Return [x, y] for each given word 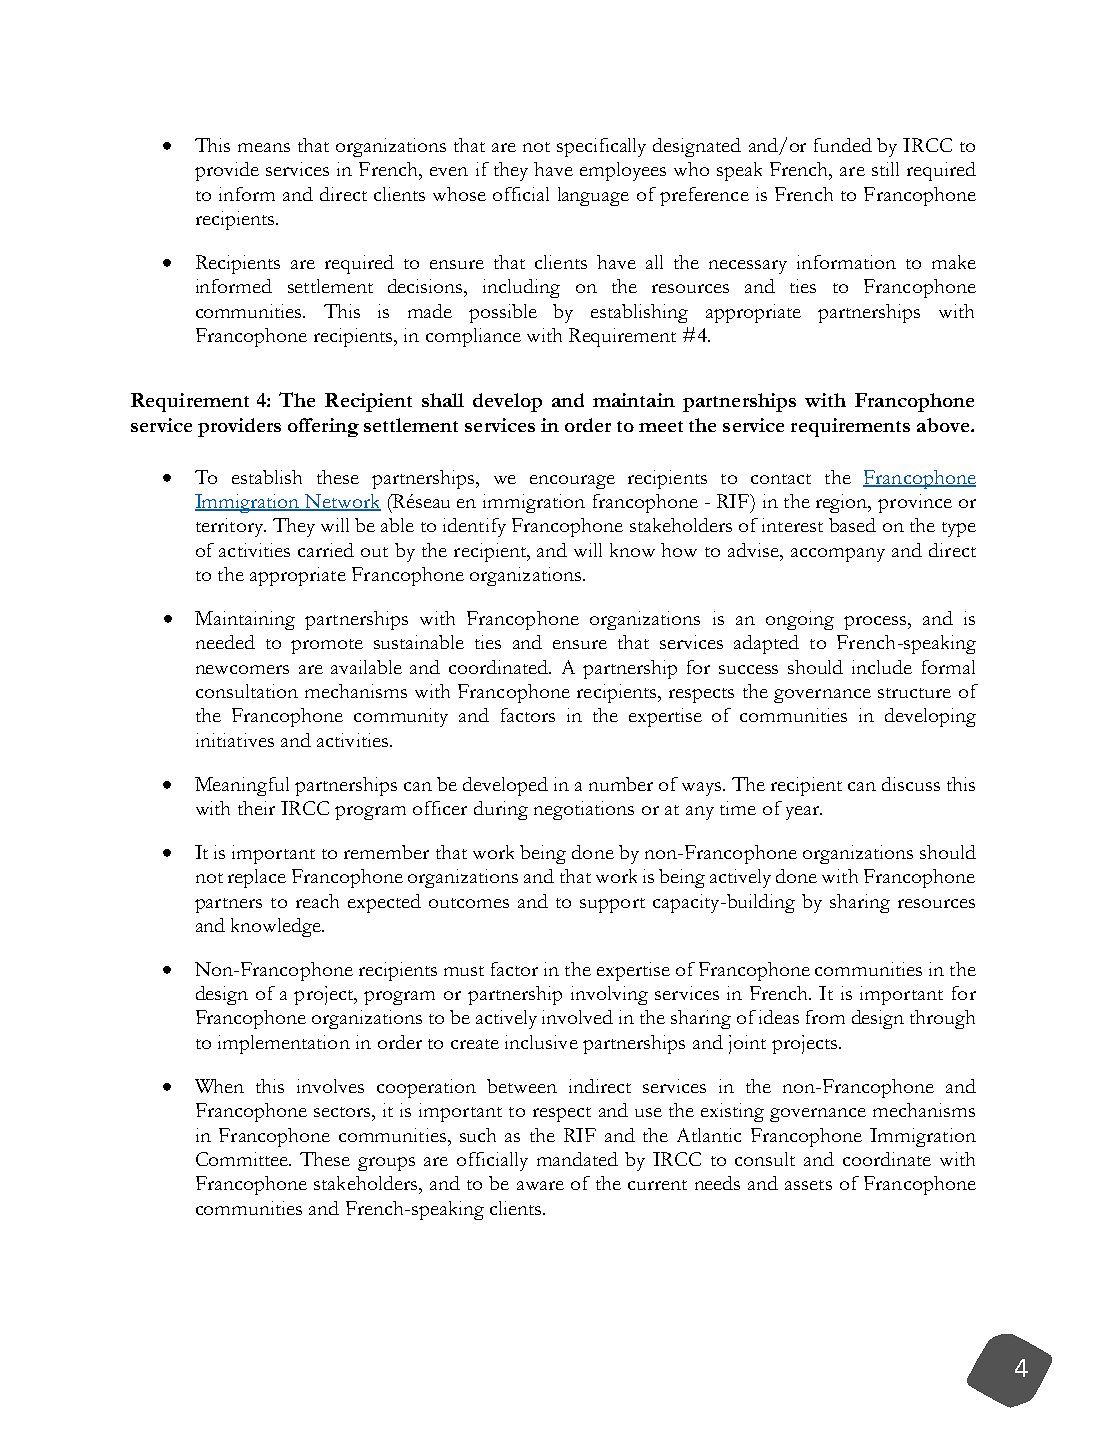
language [593, 196]
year [804, 813]
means [264, 147]
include [882, 667]
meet [661, 426]
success [748, 669]
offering [323, 427]
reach [317, 901]
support [612, 905]
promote [327, 646]
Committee [243, 1159]
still [885, 169]
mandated [577, 1159]
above [944, 425]
